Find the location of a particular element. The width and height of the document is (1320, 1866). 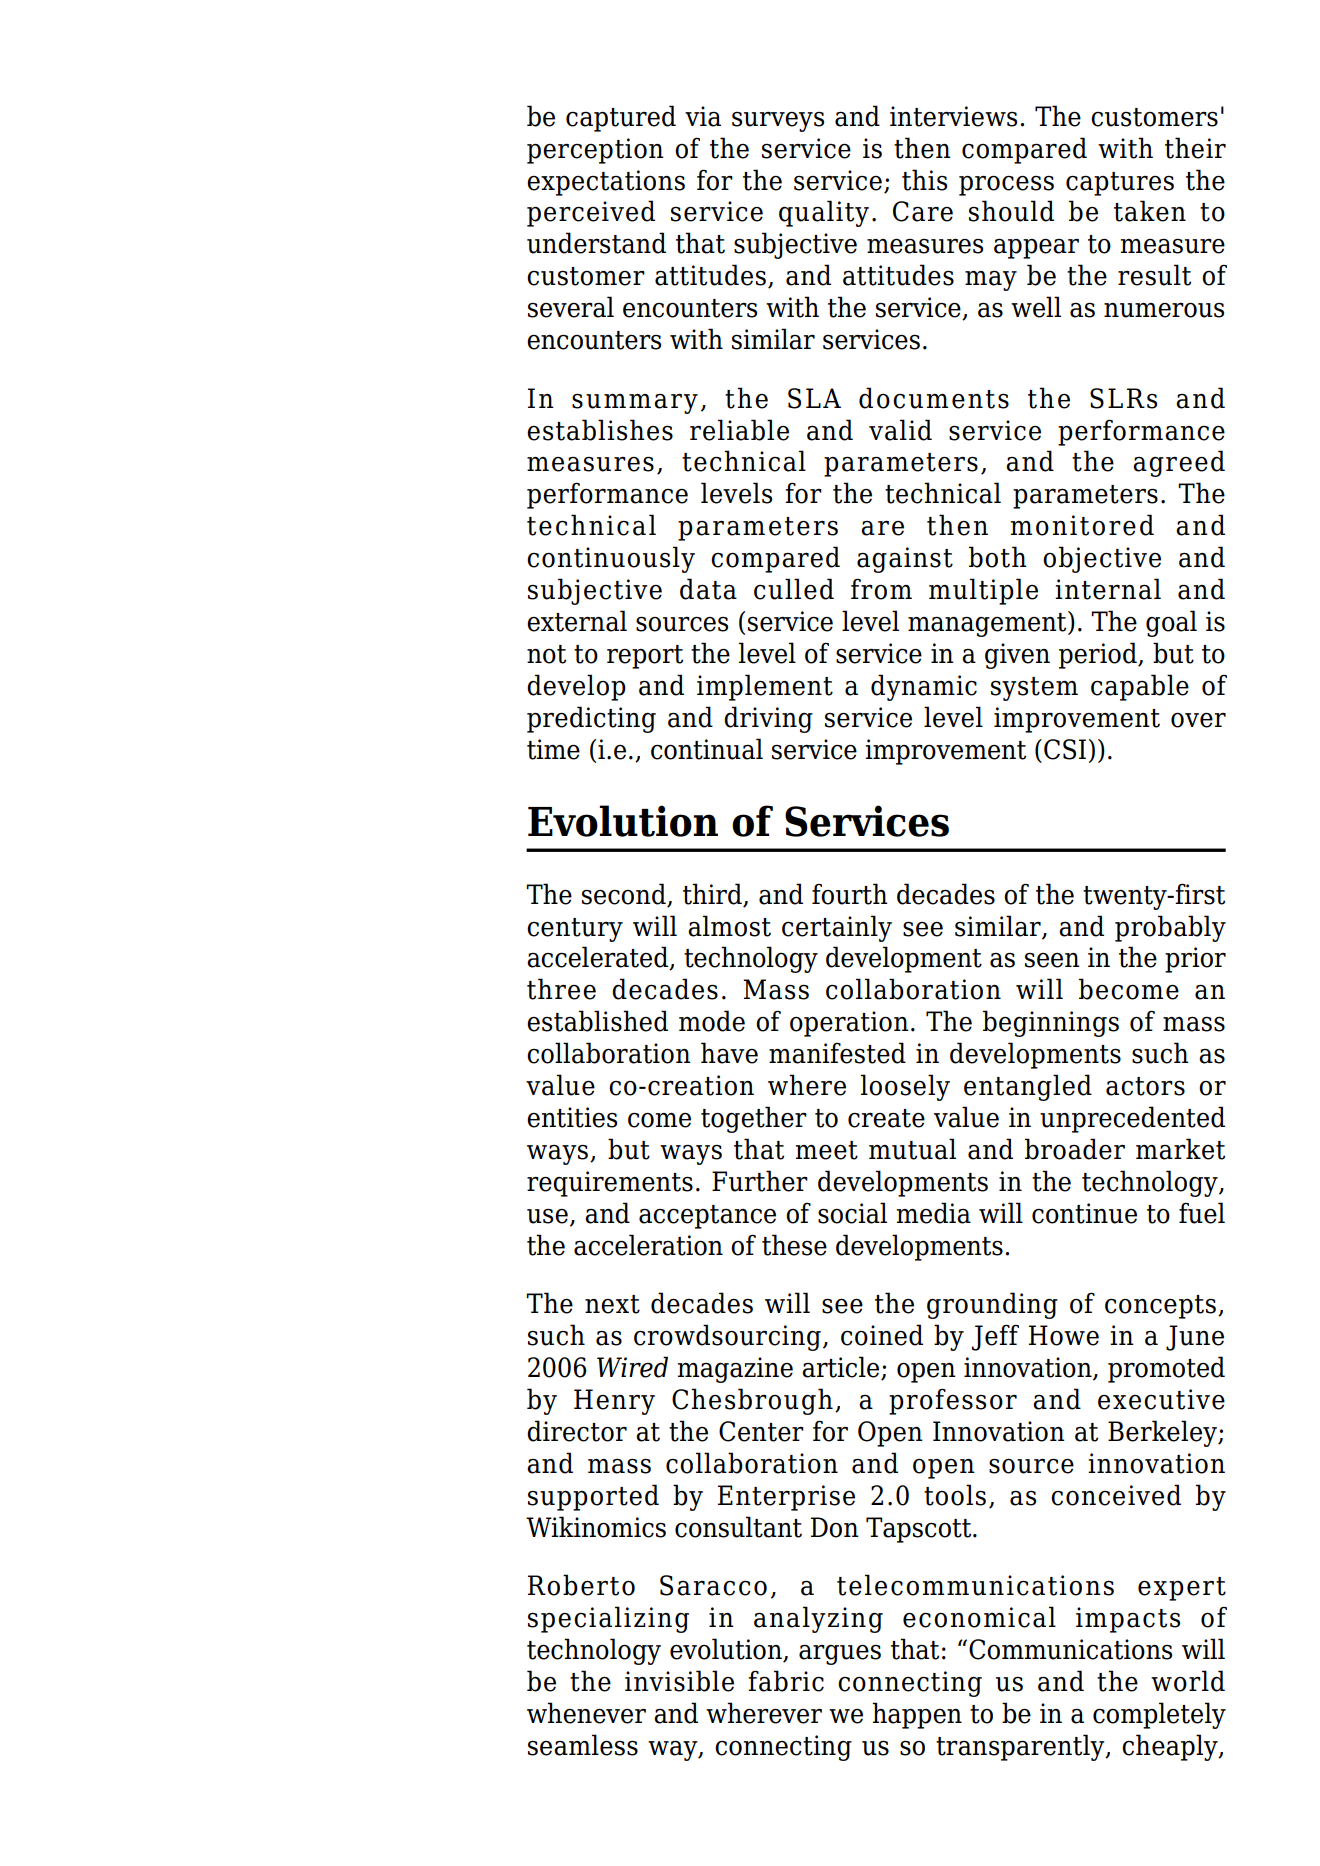

continue is located at coordinates (1084, 1213).
